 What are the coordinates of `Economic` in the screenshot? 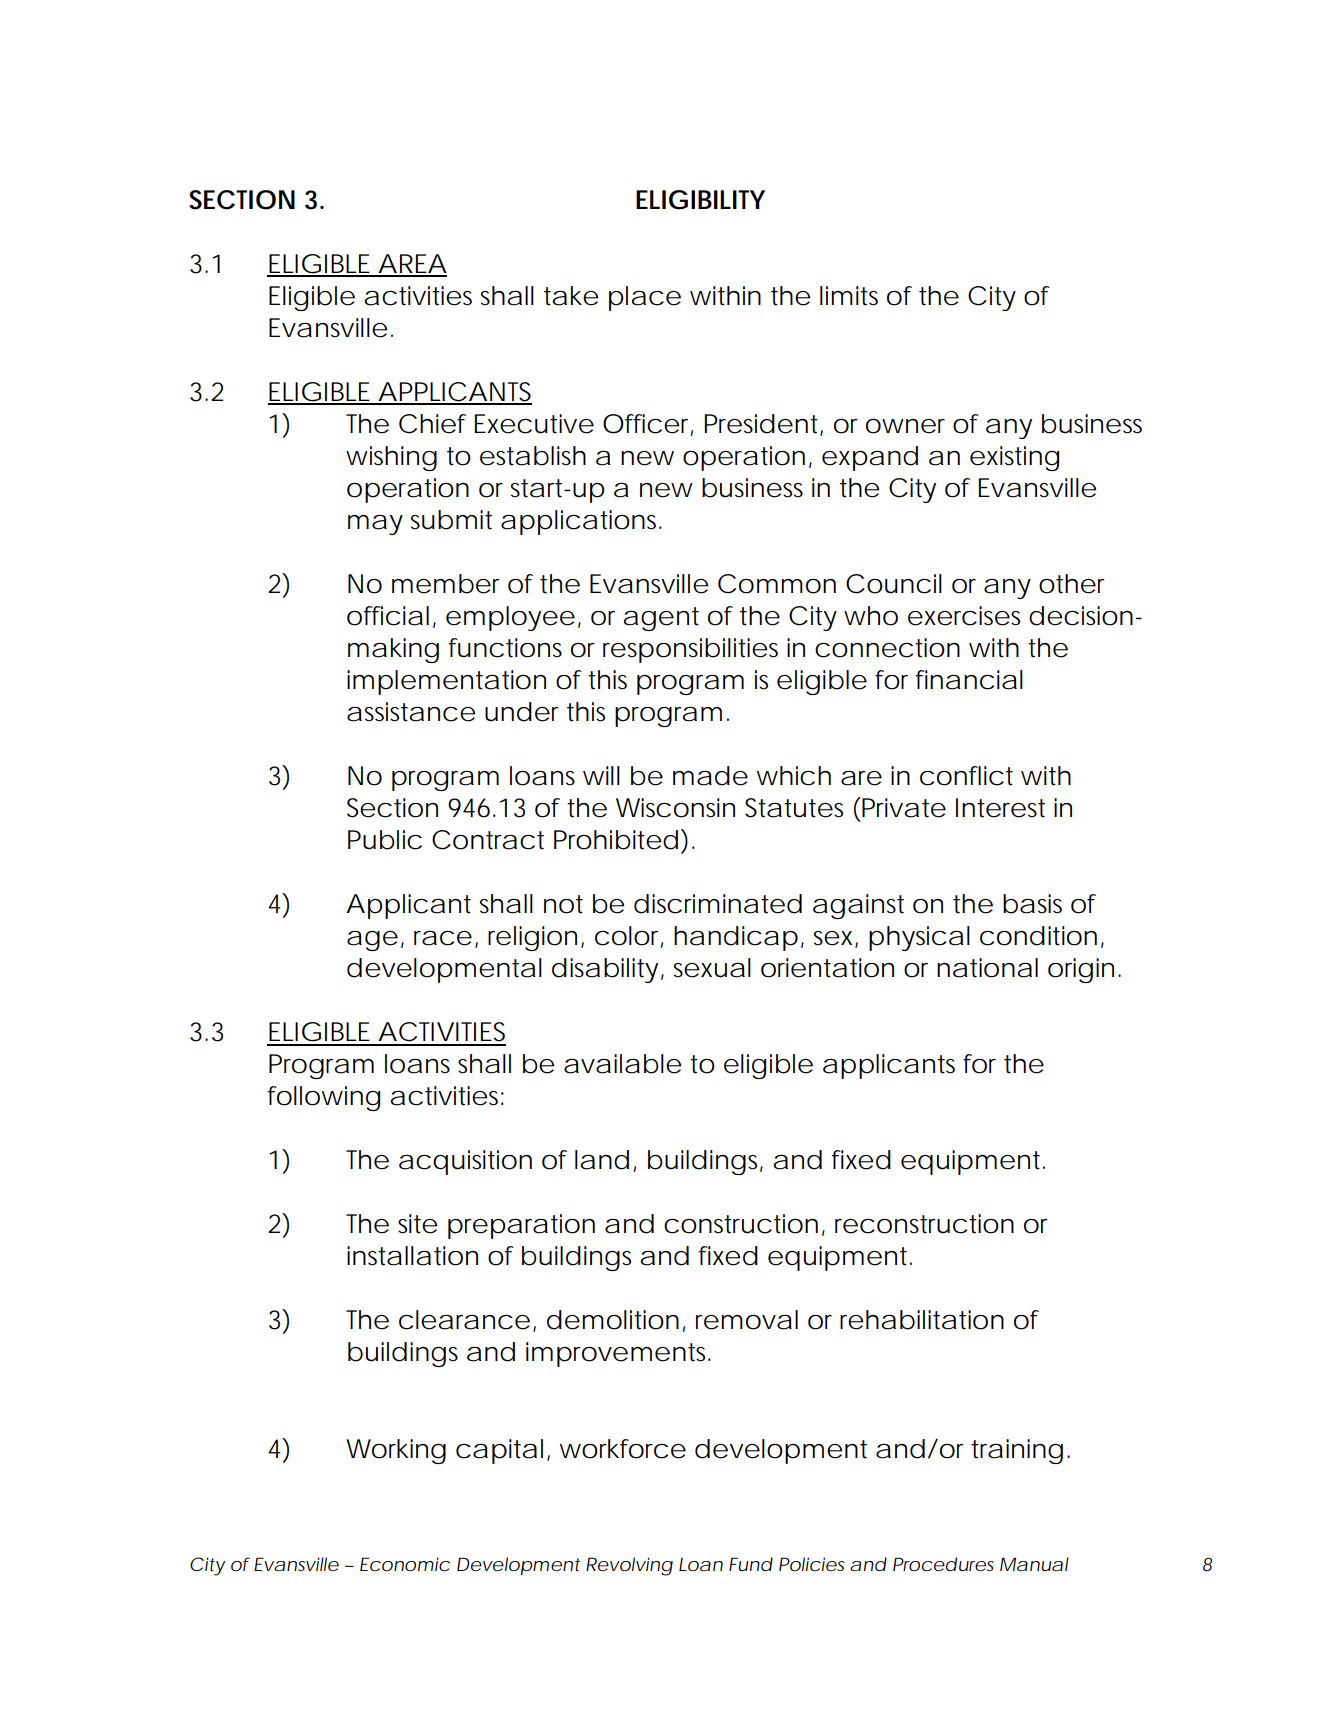 It's located at (405, 1564).
